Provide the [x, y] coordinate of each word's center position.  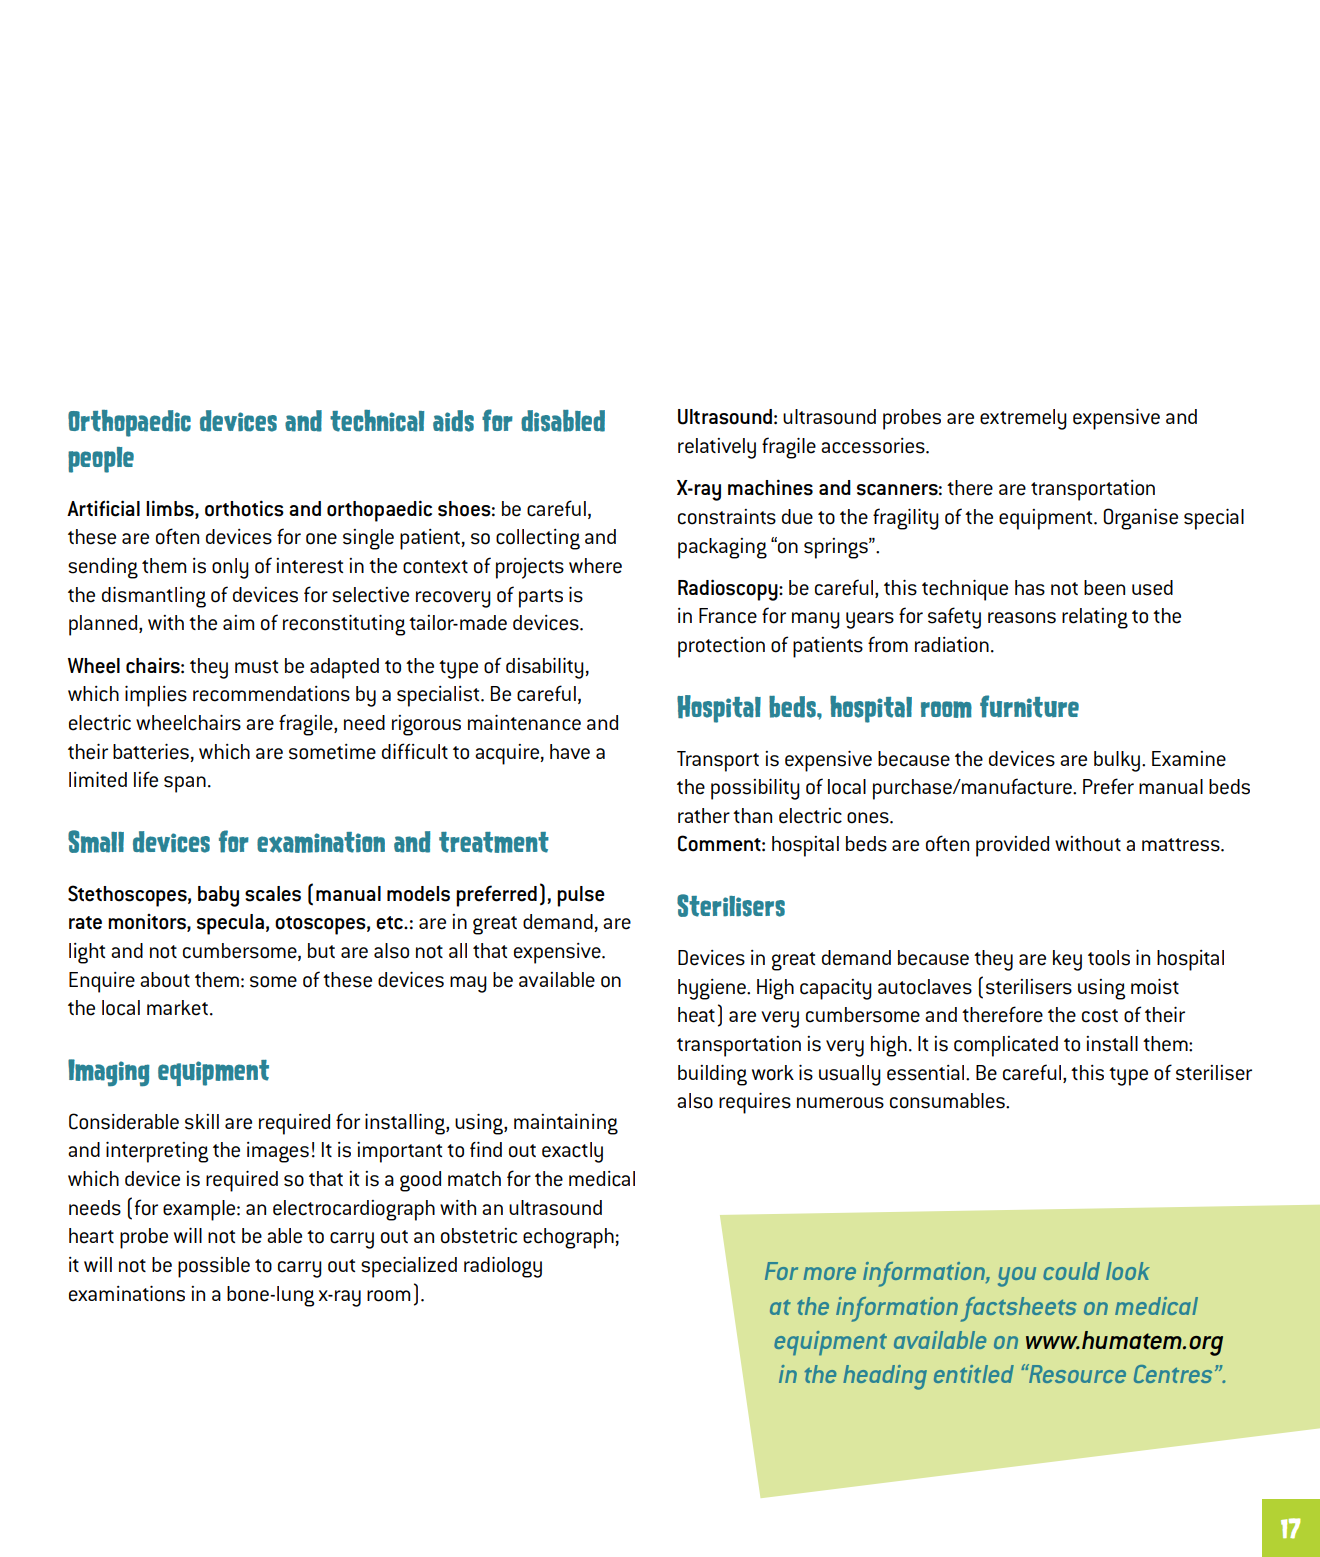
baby [218, 896]
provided [1012, 846]
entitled [974, 1374]
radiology [503, 1267]
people [101, 460]
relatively [717, 448]
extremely [1023, 419]
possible [214, 1267]
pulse [581, 896]
